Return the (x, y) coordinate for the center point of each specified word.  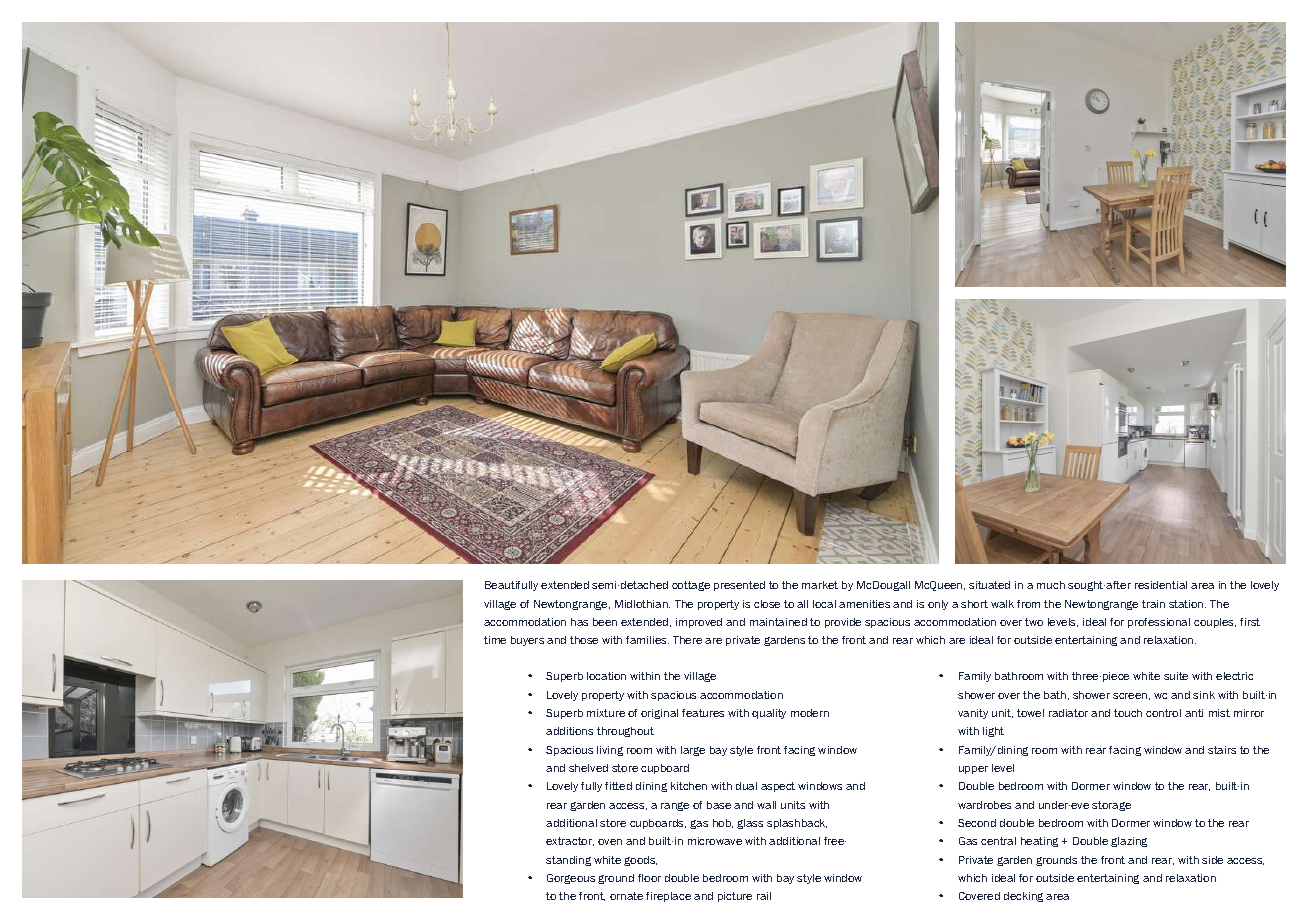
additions (569, 731)
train (1153, 604)
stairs (1222, 750)
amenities (864, 604)
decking (1023, 897)
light (993, 732)
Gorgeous (571, 879)
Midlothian (642, 604)
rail (764, 896)
